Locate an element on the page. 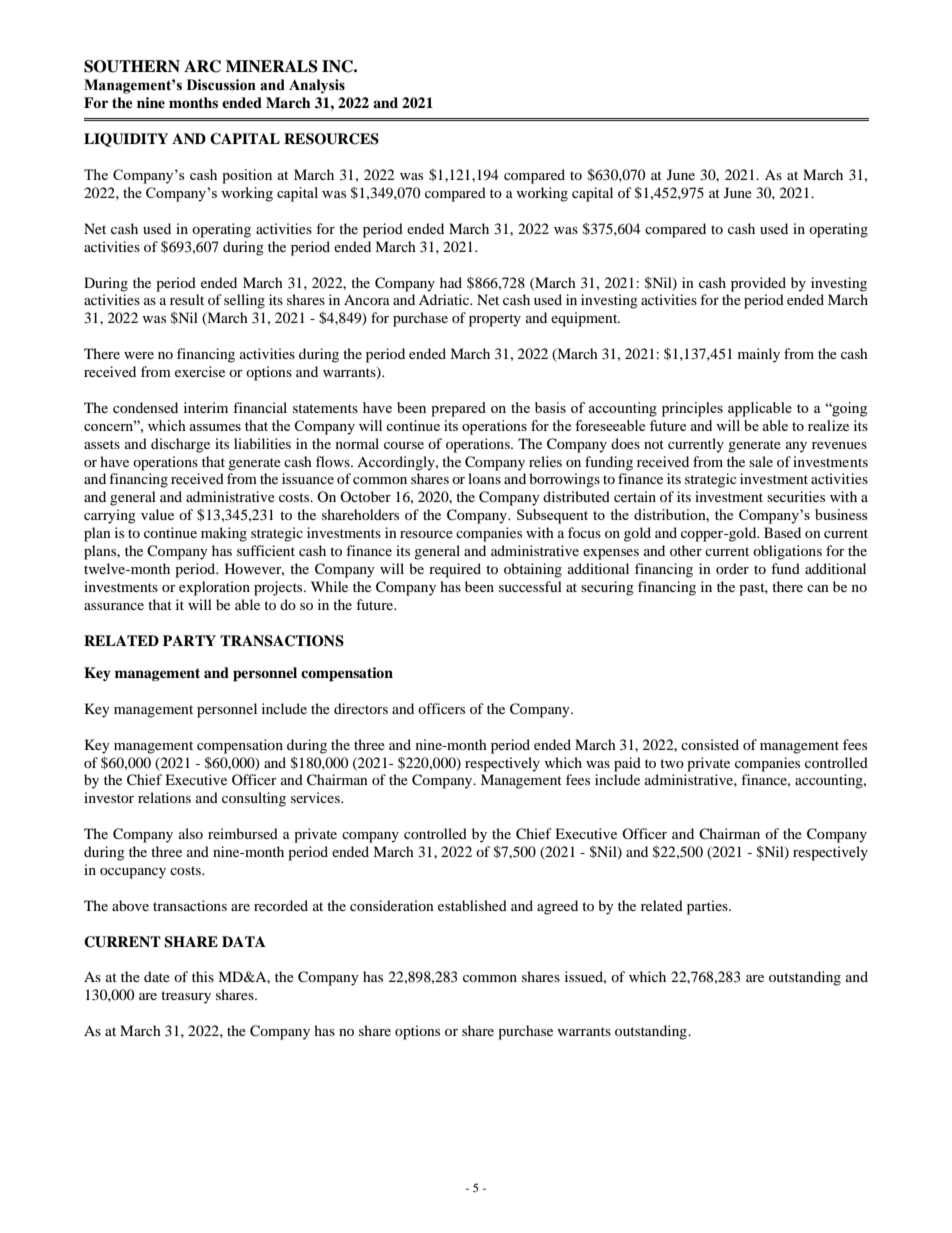  property is located at coordinates (495, 320).
